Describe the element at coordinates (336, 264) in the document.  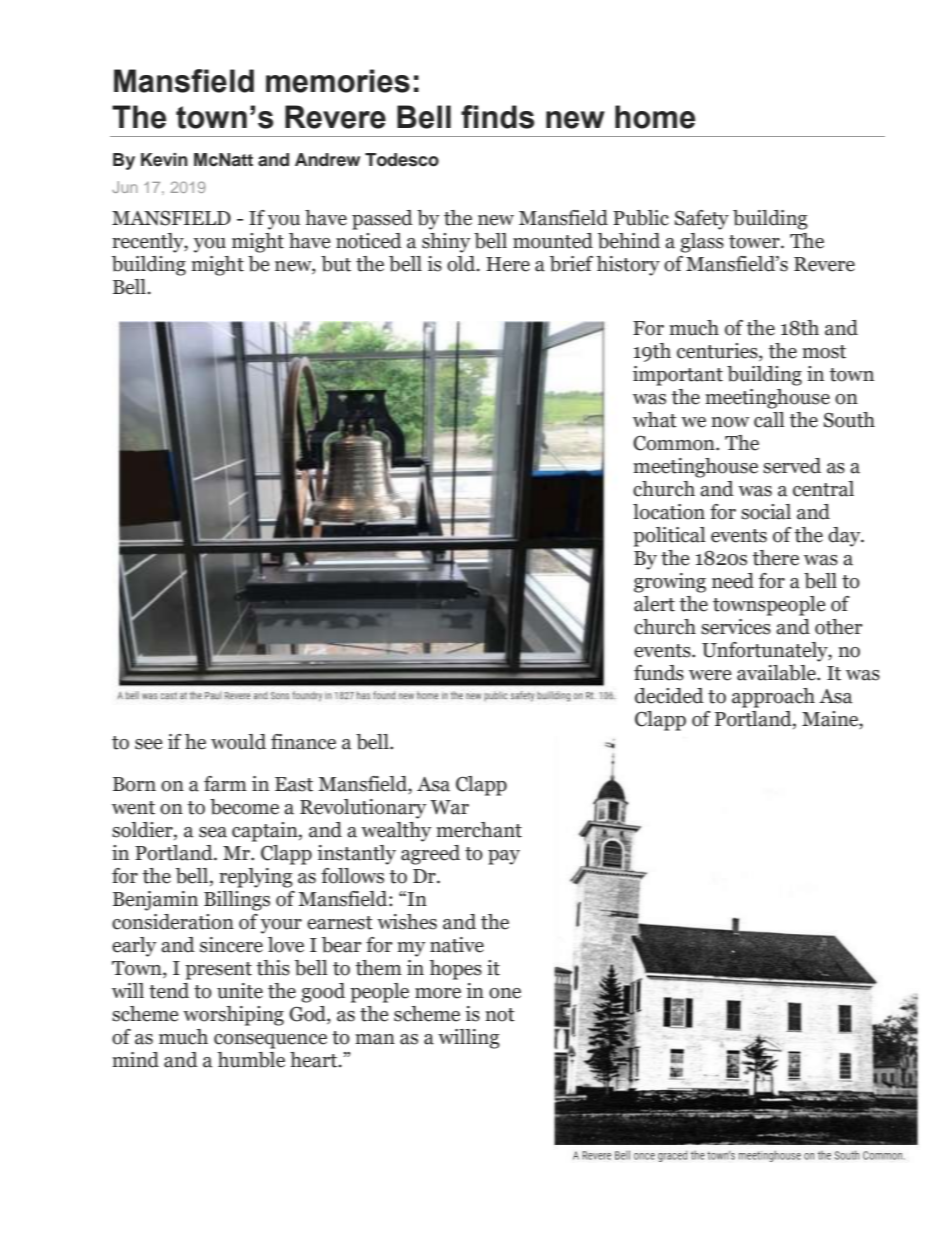
I see `but` at that location.
